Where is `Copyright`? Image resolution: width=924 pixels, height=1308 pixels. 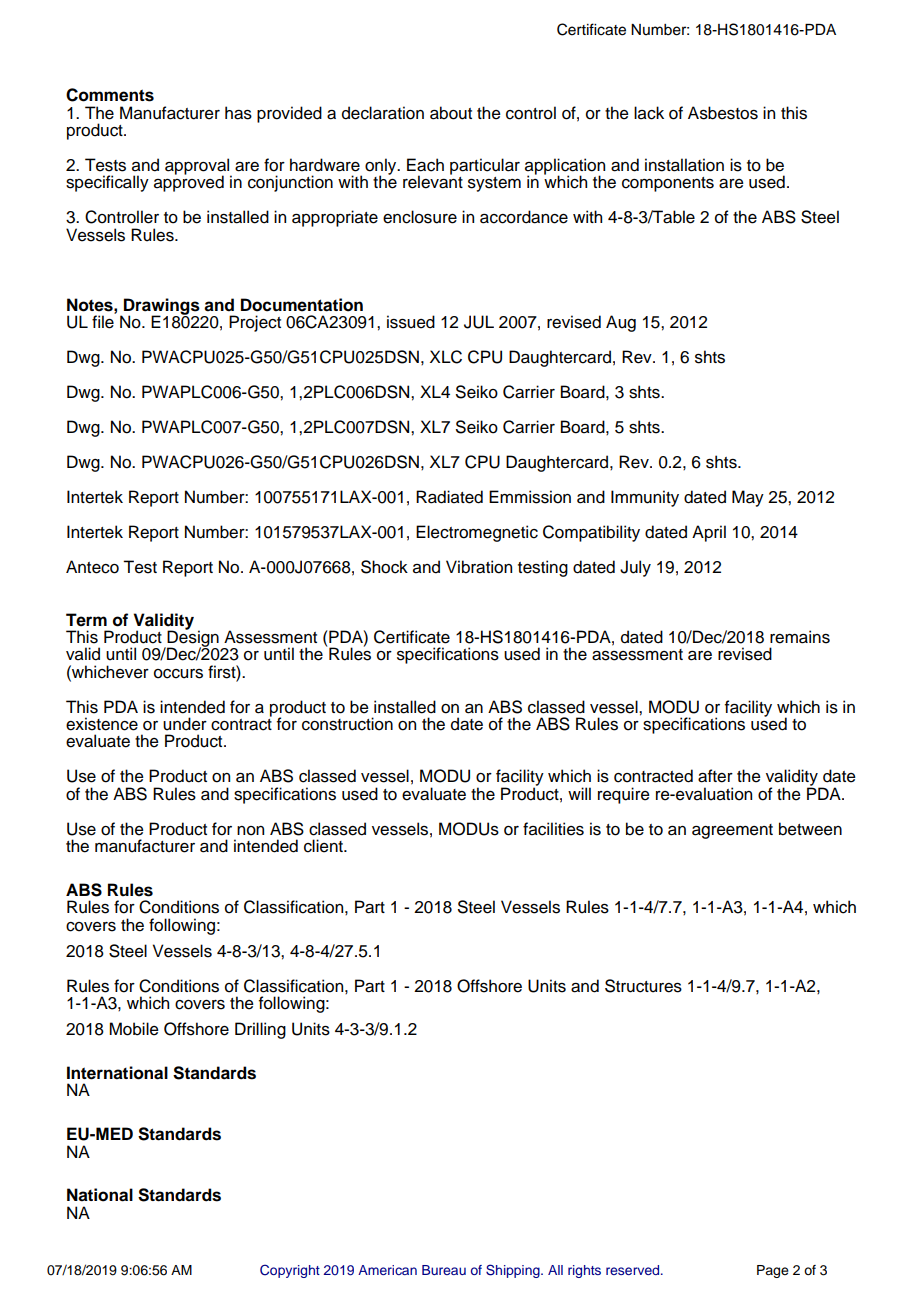 Copyright is located at coordinates (290, 1271).
